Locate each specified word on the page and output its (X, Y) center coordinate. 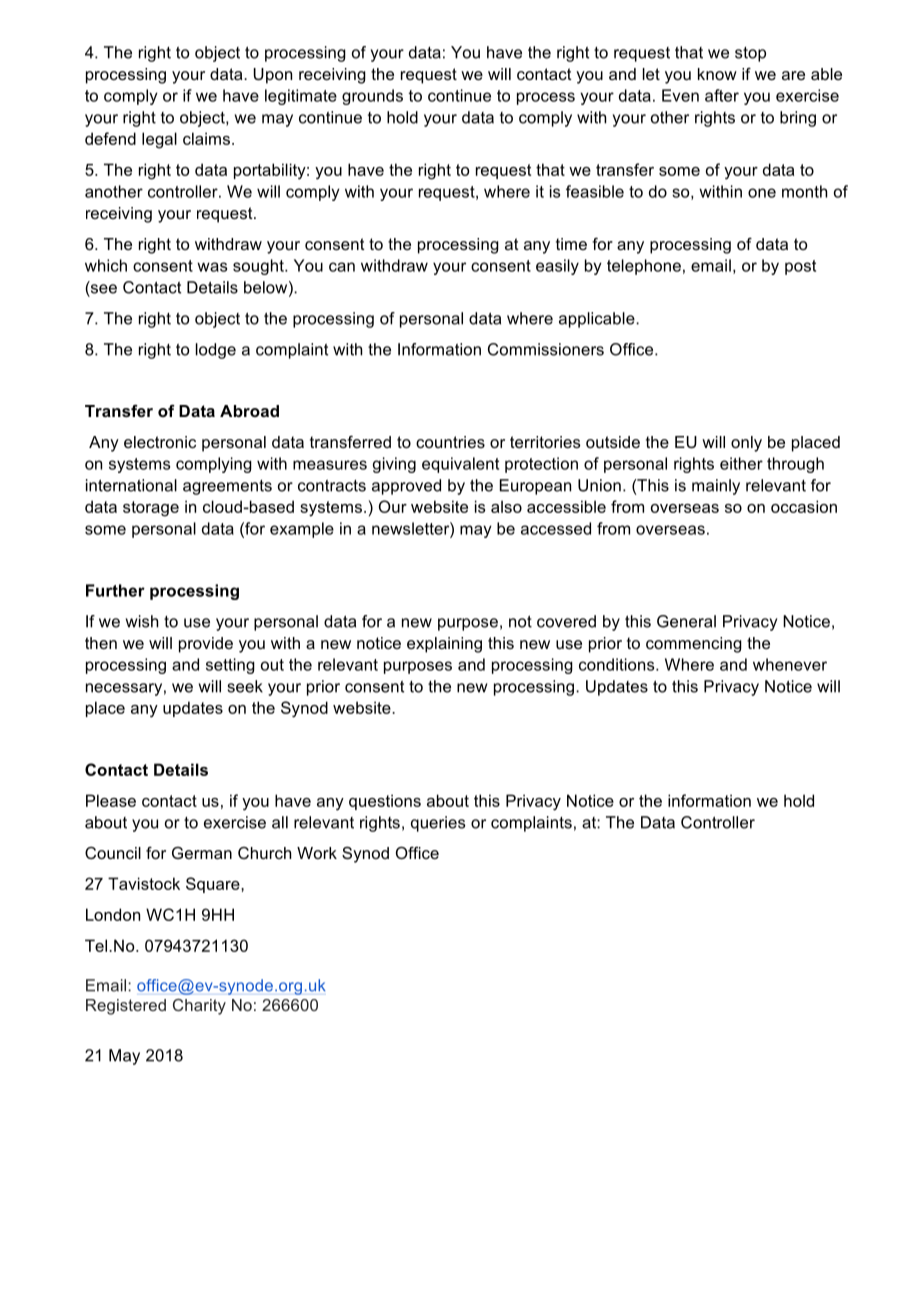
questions (385, 802)
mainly (716, 487)
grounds (372, 97)
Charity (199, 1007)
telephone (644, 267)
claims (206, 138)
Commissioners (546, 349)
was (212, 267)
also (506, 506)
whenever (790, 664)
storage (151, 509)
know (717, 74)
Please (111, 800)
